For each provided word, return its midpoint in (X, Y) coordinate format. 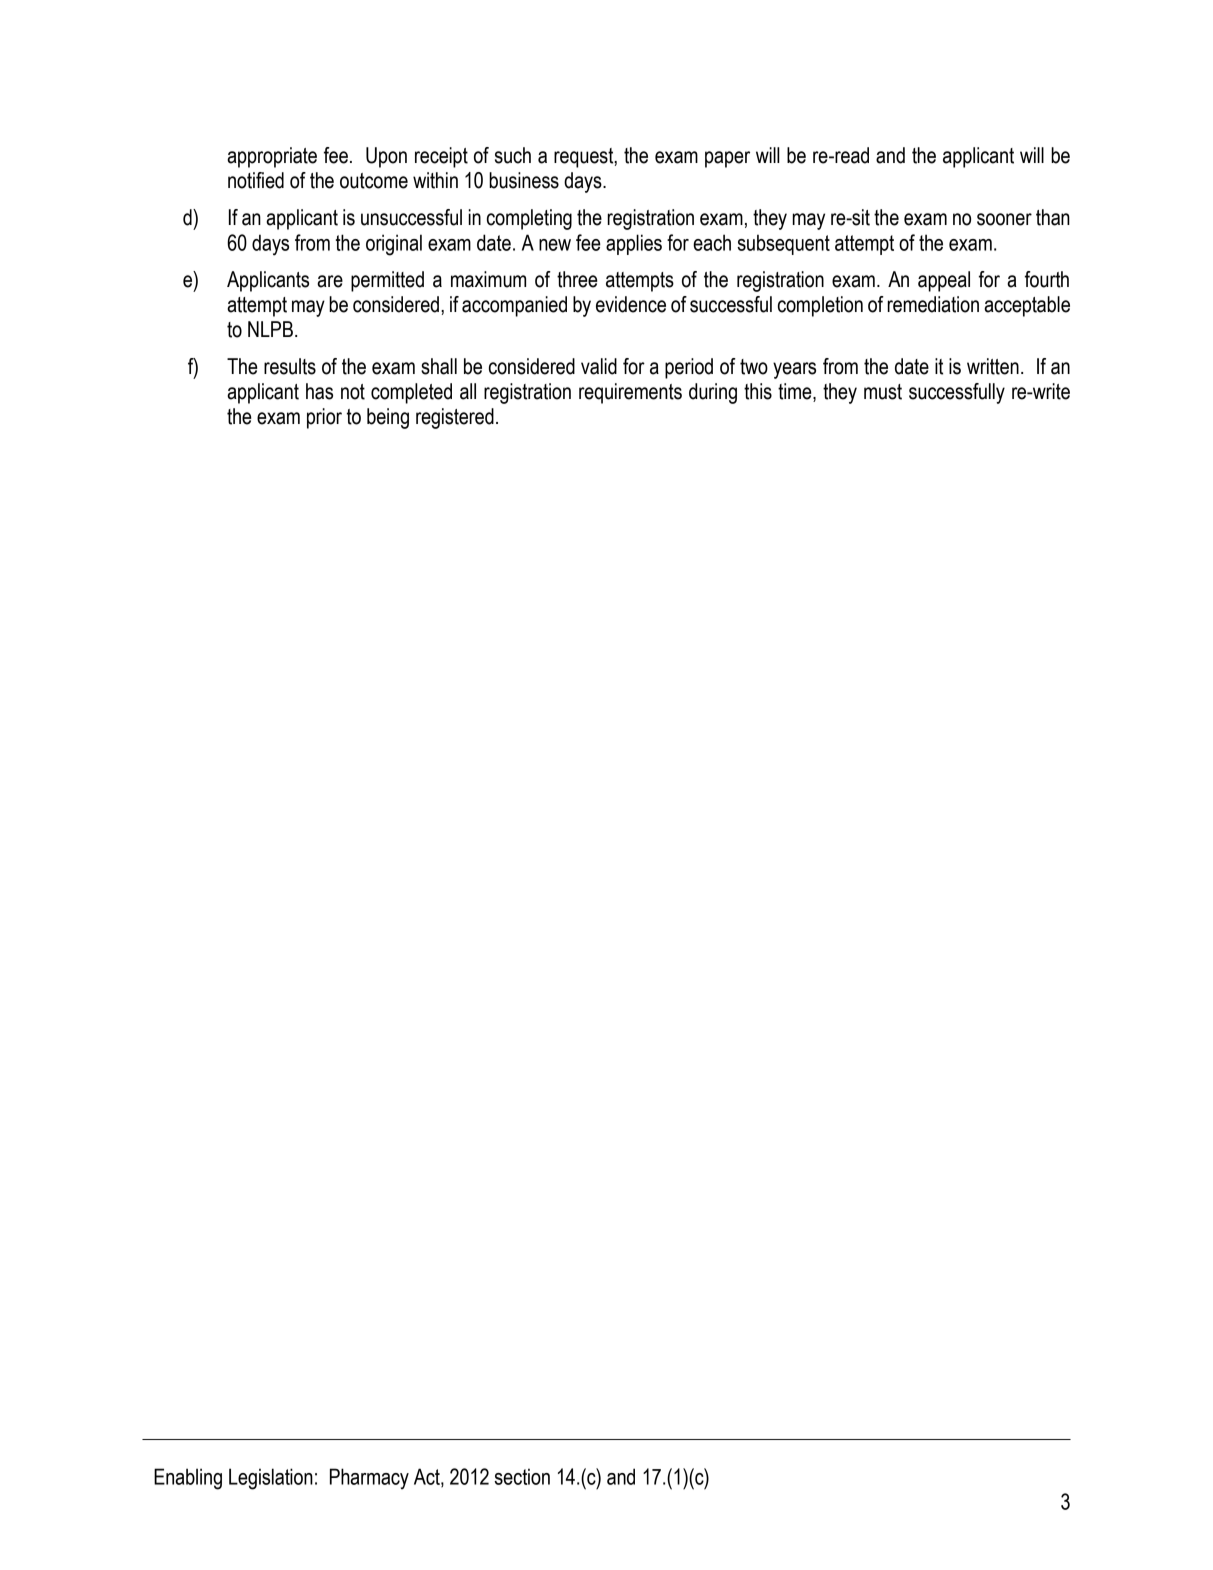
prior (324, 418)
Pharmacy (369, 1479)
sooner (1004, 219)
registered (455, 418)
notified (256, 180)
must (883, 392)
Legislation (271, 1479)
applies (634, 244)
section (522, 1476)
